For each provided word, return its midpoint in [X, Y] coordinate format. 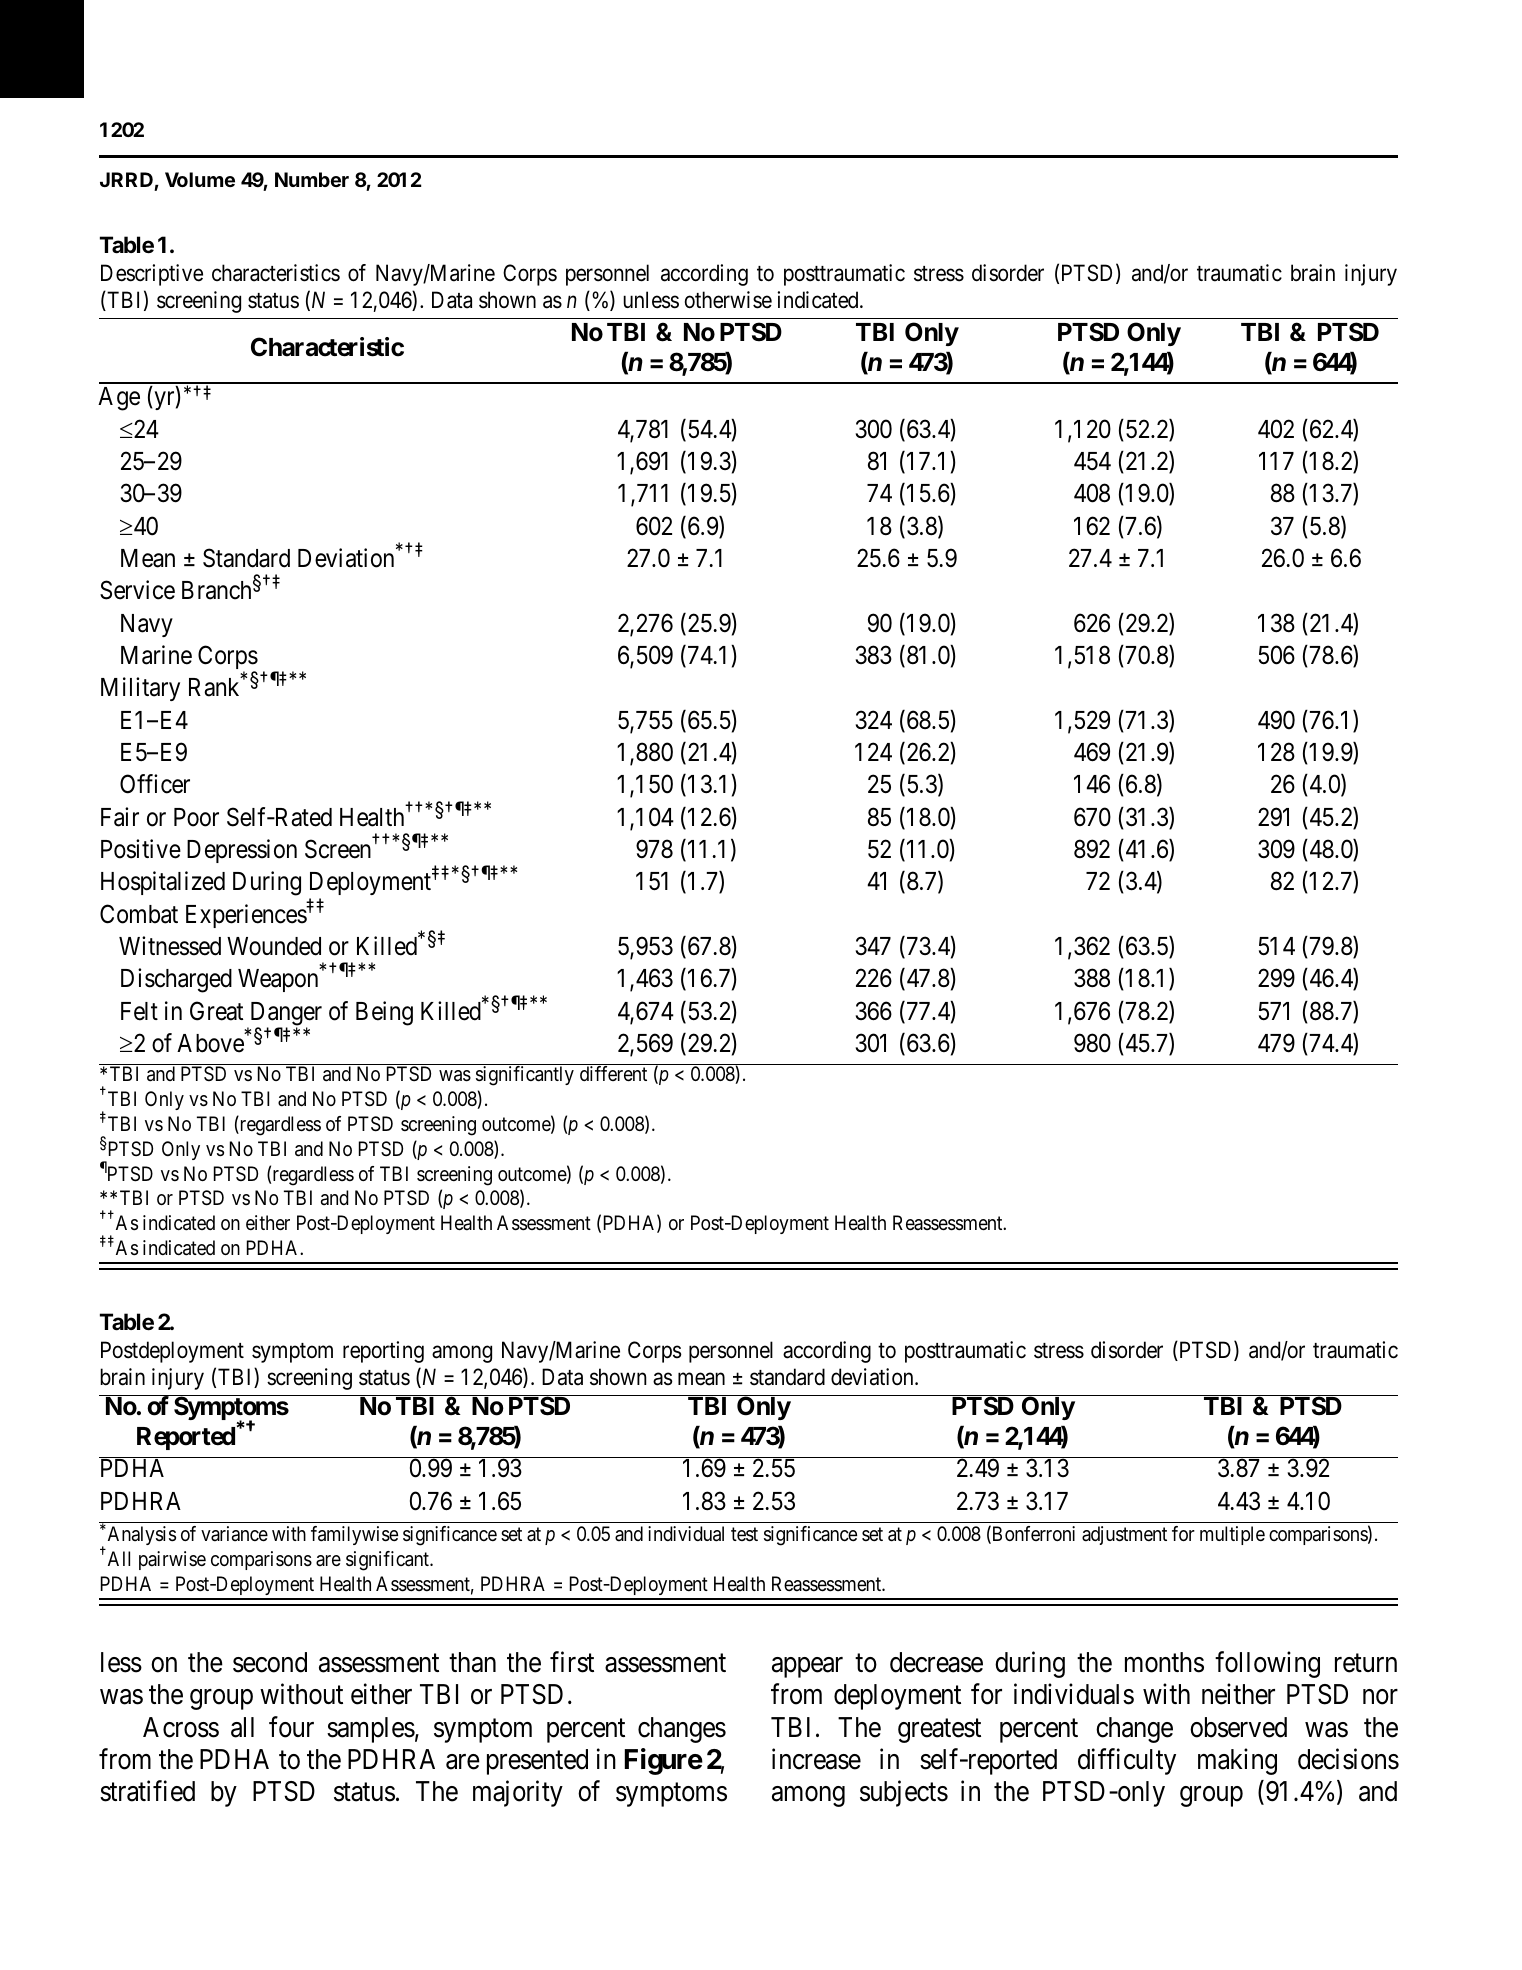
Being [384, 1013]
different [613, 1074]
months [1164, 1662]
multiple [1232, 1535]
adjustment [1124, 1535]
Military [140, 689]
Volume [200, 179]
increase [816, 1759]
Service [137, 590]
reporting [383, 1352]
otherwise [728, 300]
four [291, 1727]
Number [312, 179]
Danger [284, 1015]
